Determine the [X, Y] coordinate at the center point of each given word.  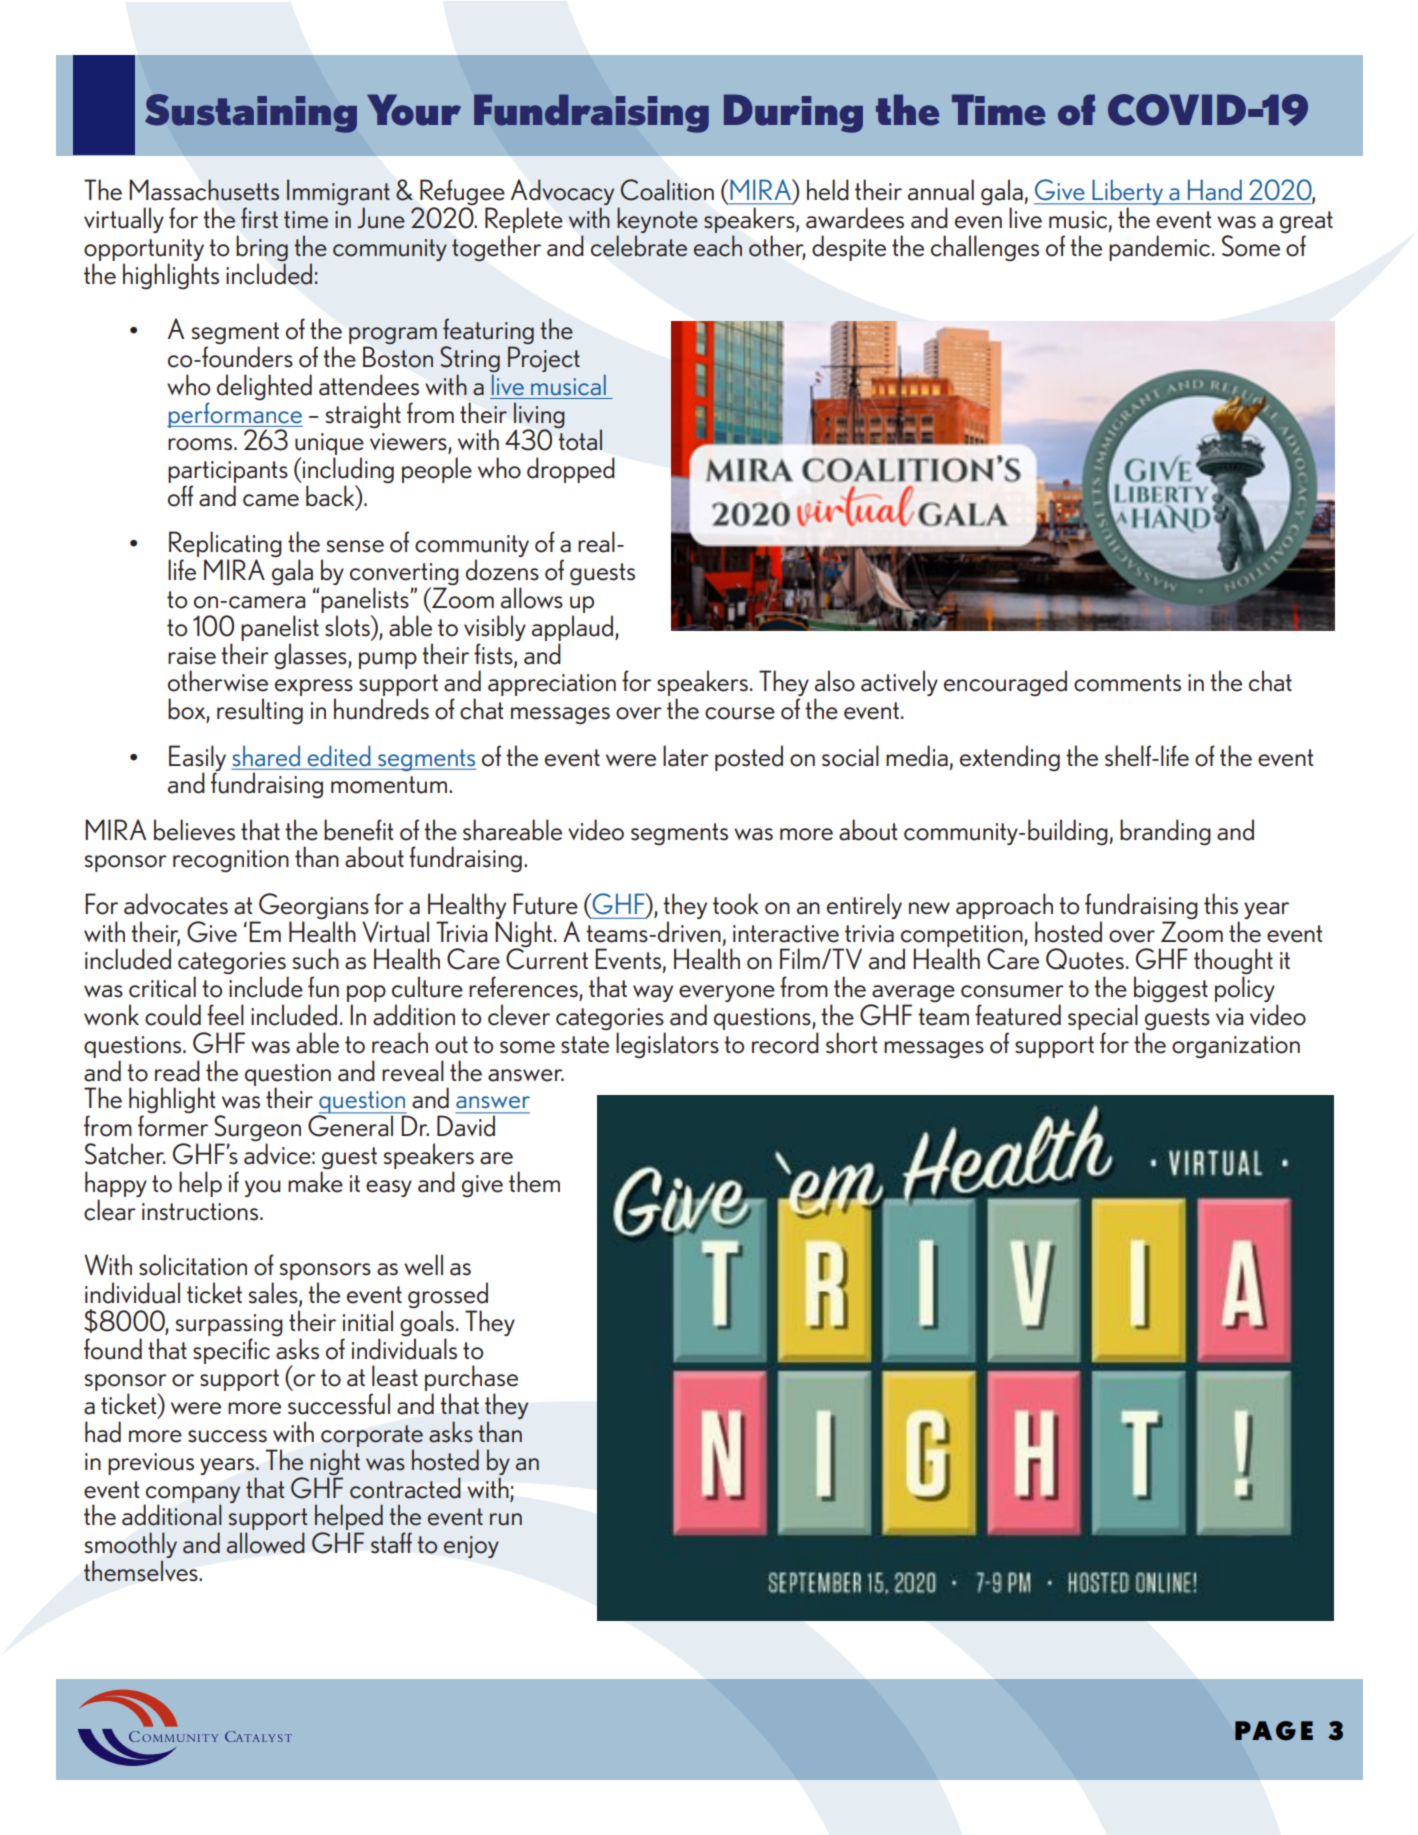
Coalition [667, 190]
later [686, 756]
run [506, 1519]
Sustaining [251, 113]
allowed [266, 1543]
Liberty [1127, 193]
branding [1165, 832]
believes [194, 830]
